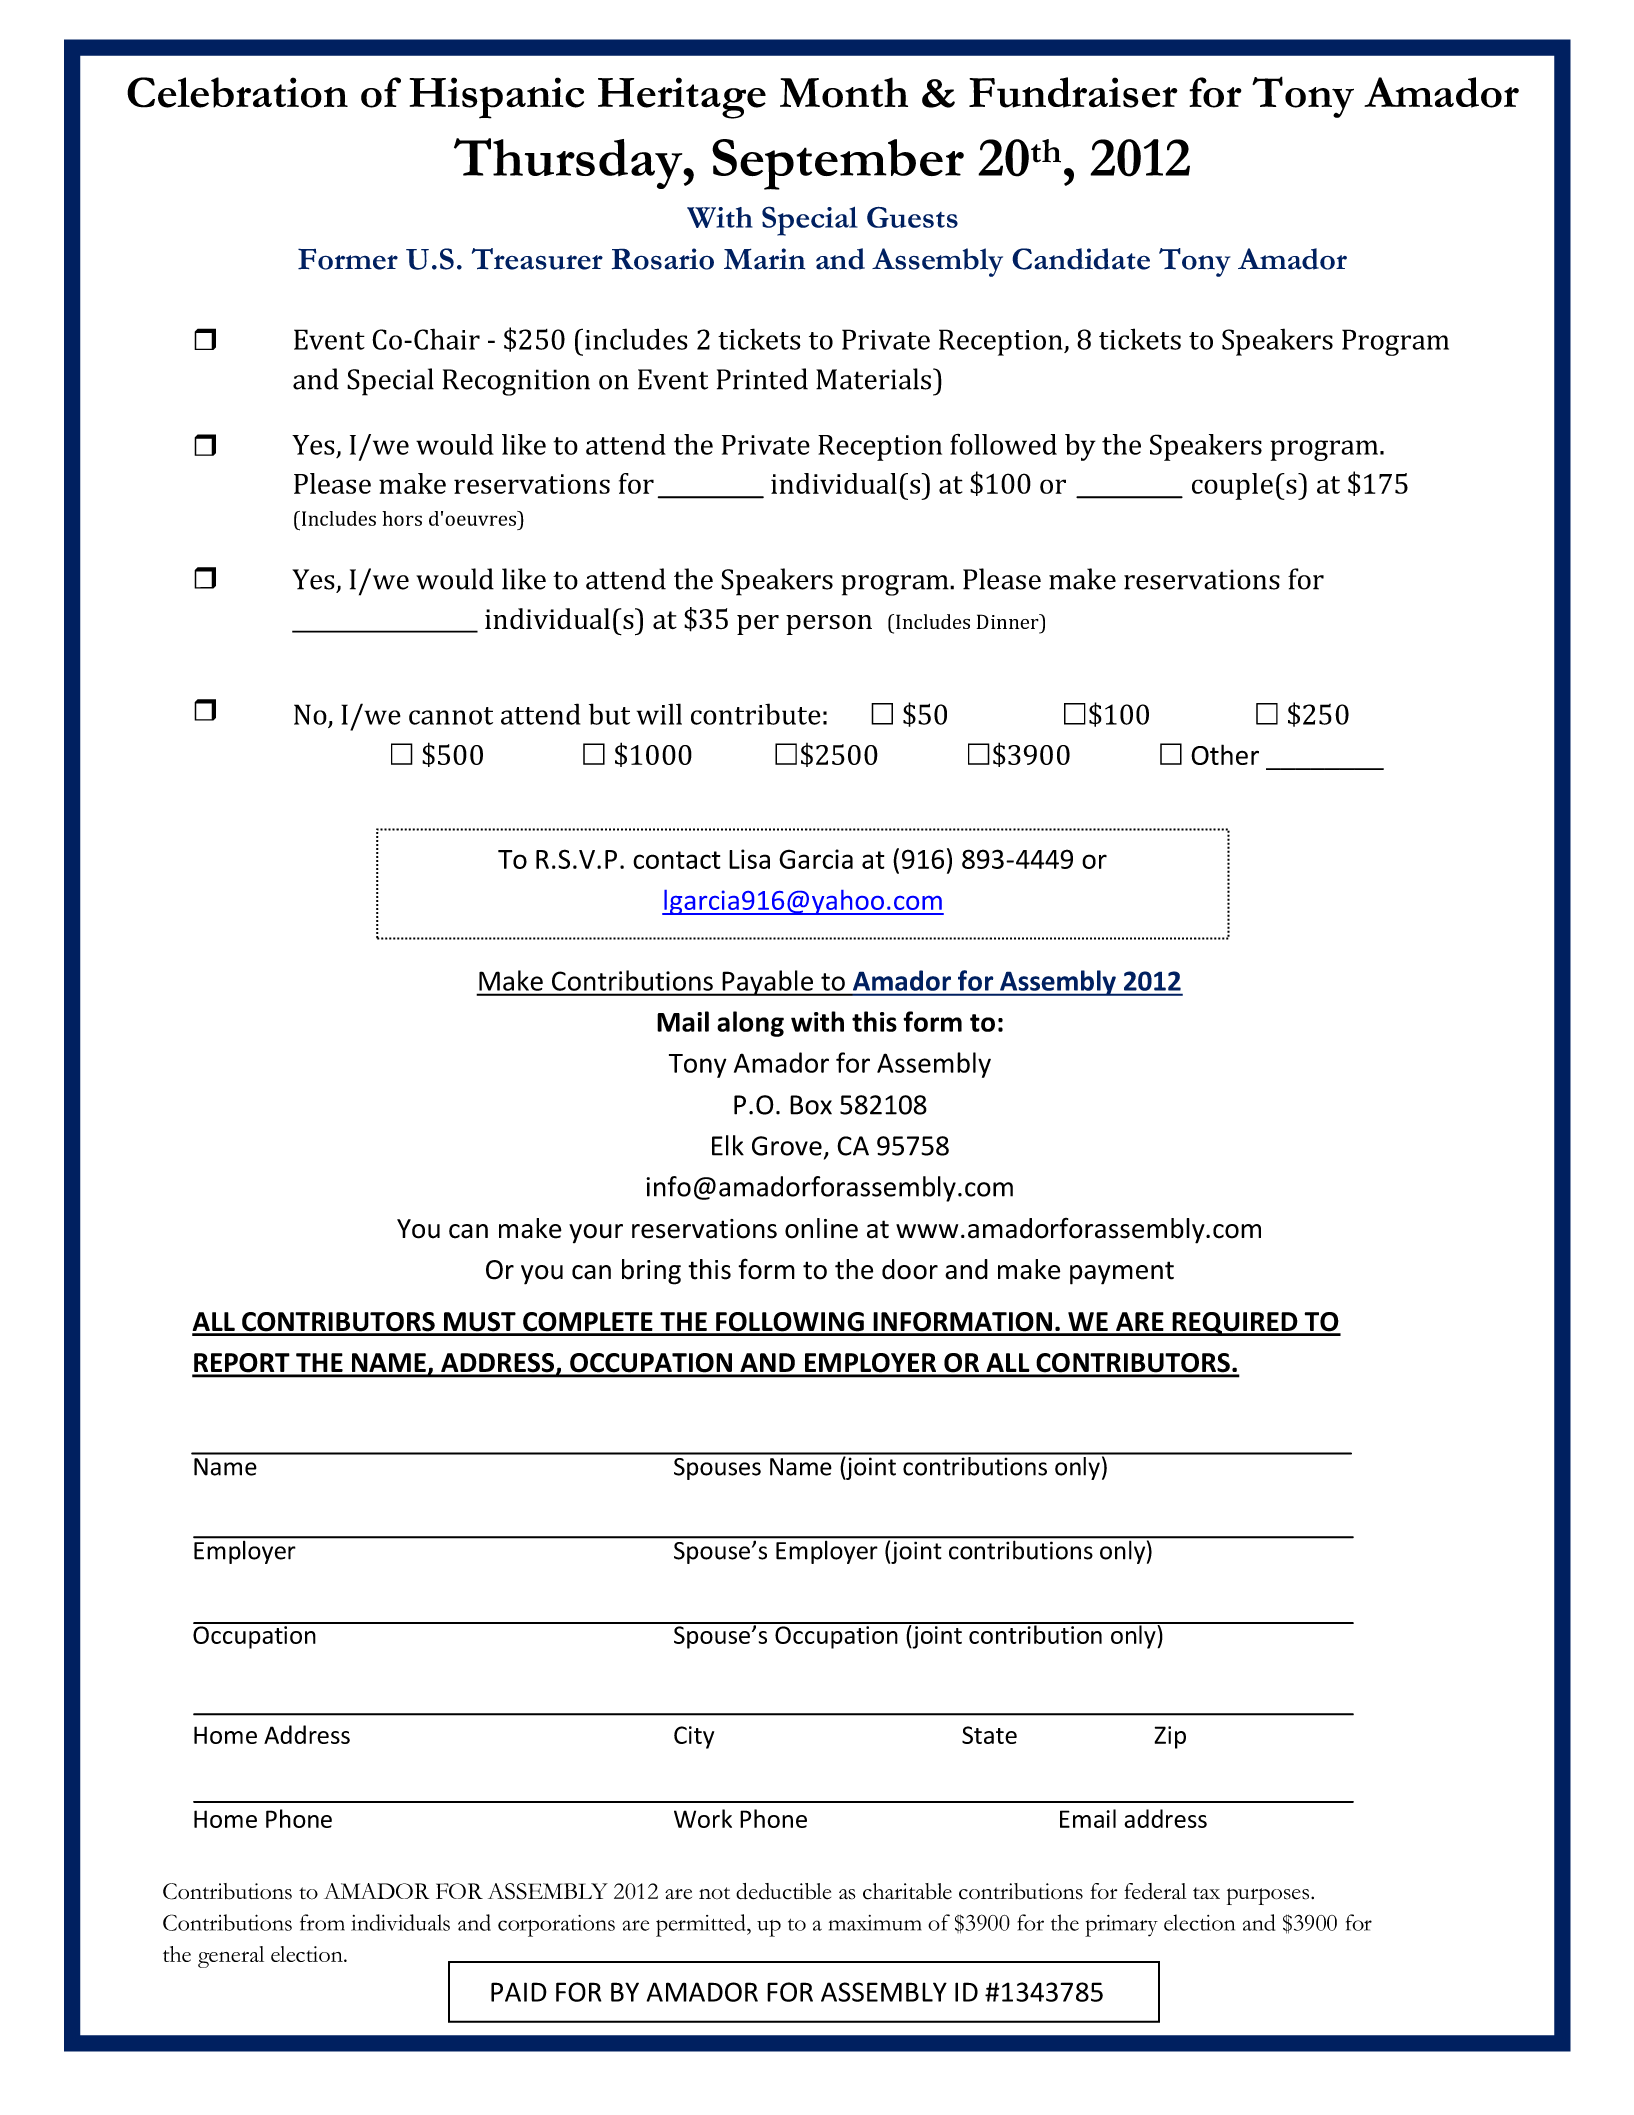 Image resolution: width=1634 pixels, height=2115 pixels. What do you see at coordinates (682, 98) in the page?
I see `Heritage` at bounding box center [682, 98].
